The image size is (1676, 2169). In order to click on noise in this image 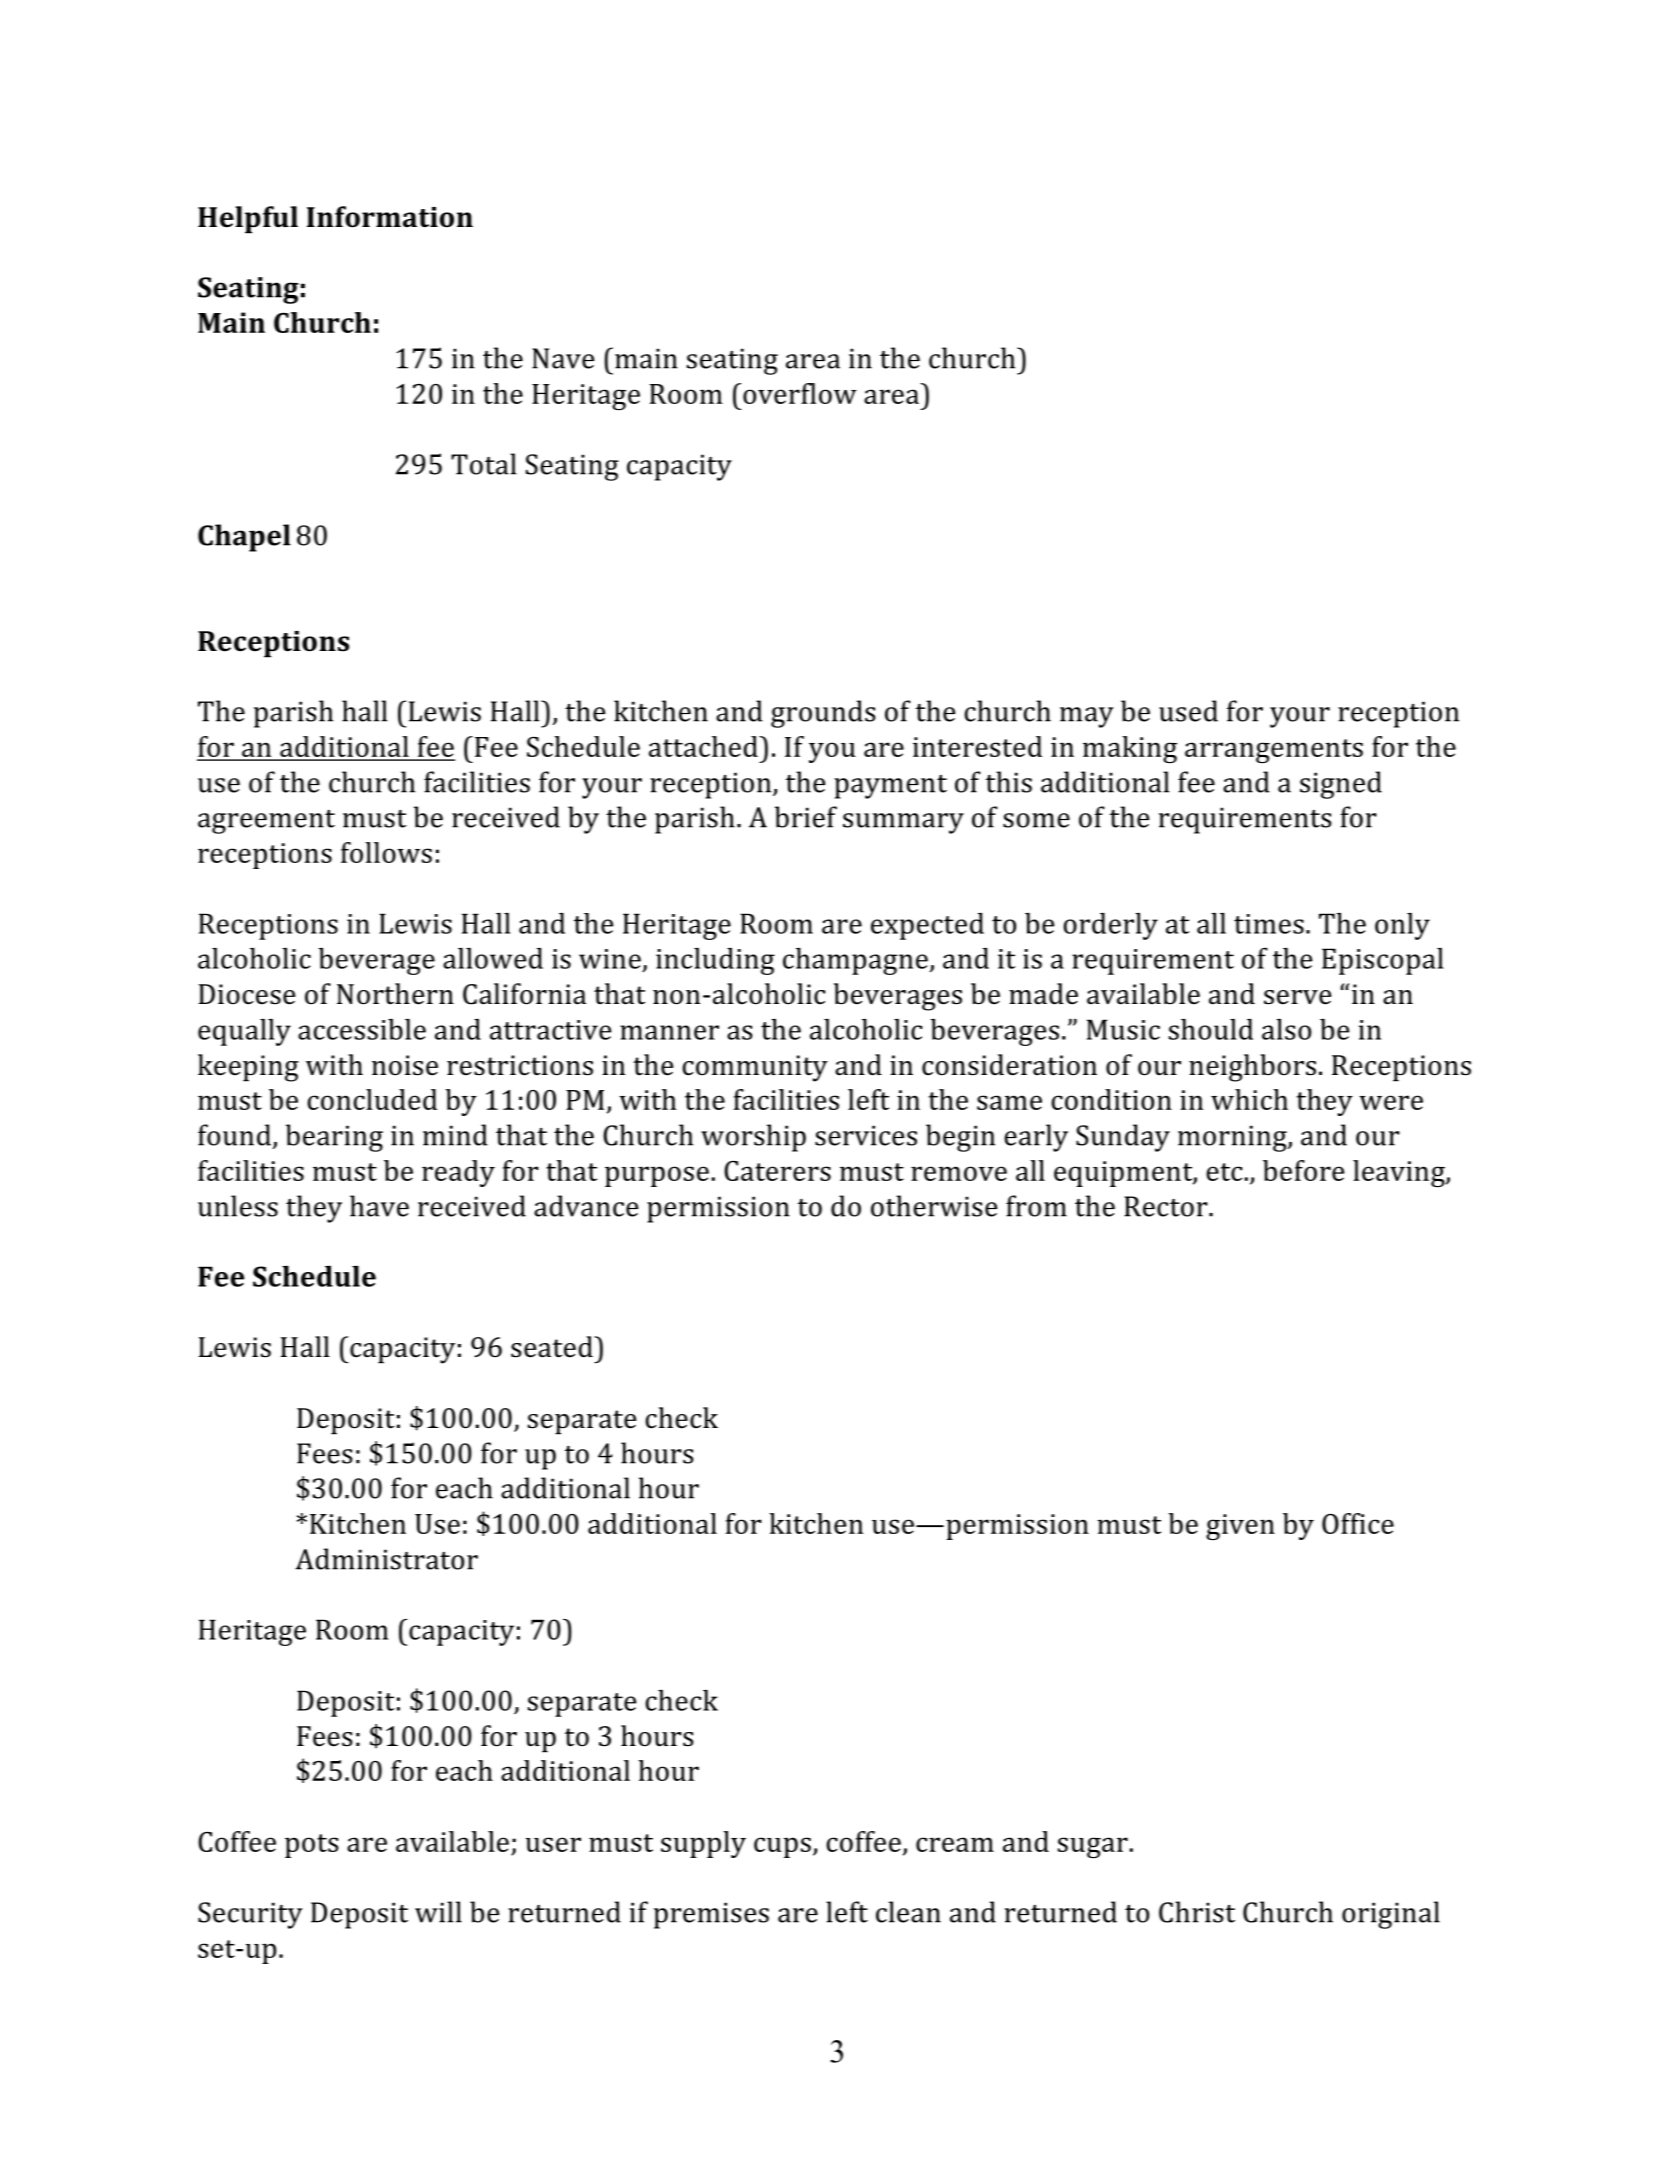, I will do `click(405, 1065)`.
